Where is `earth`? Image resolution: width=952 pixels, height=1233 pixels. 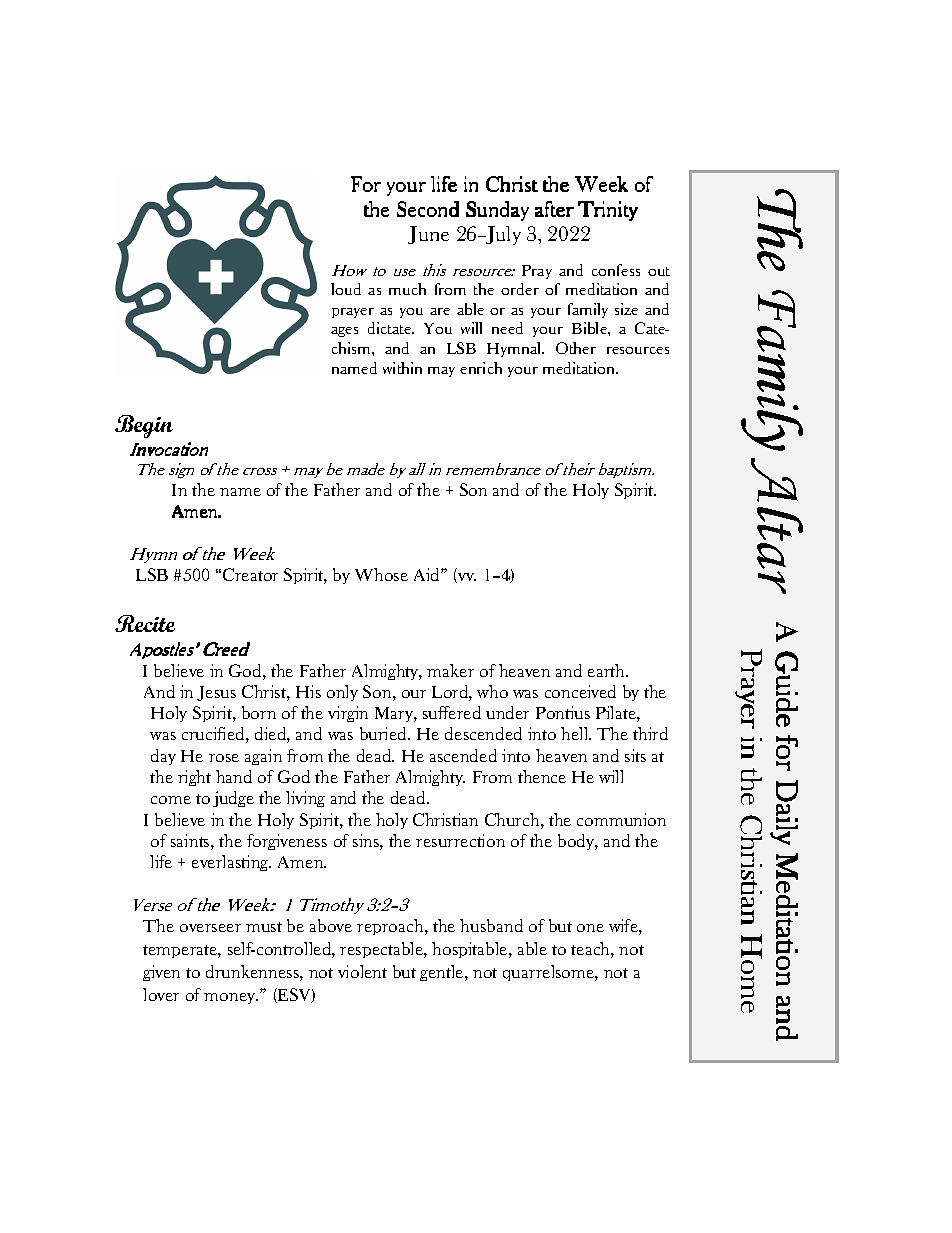 earth is located at coordinates (608, 670).
